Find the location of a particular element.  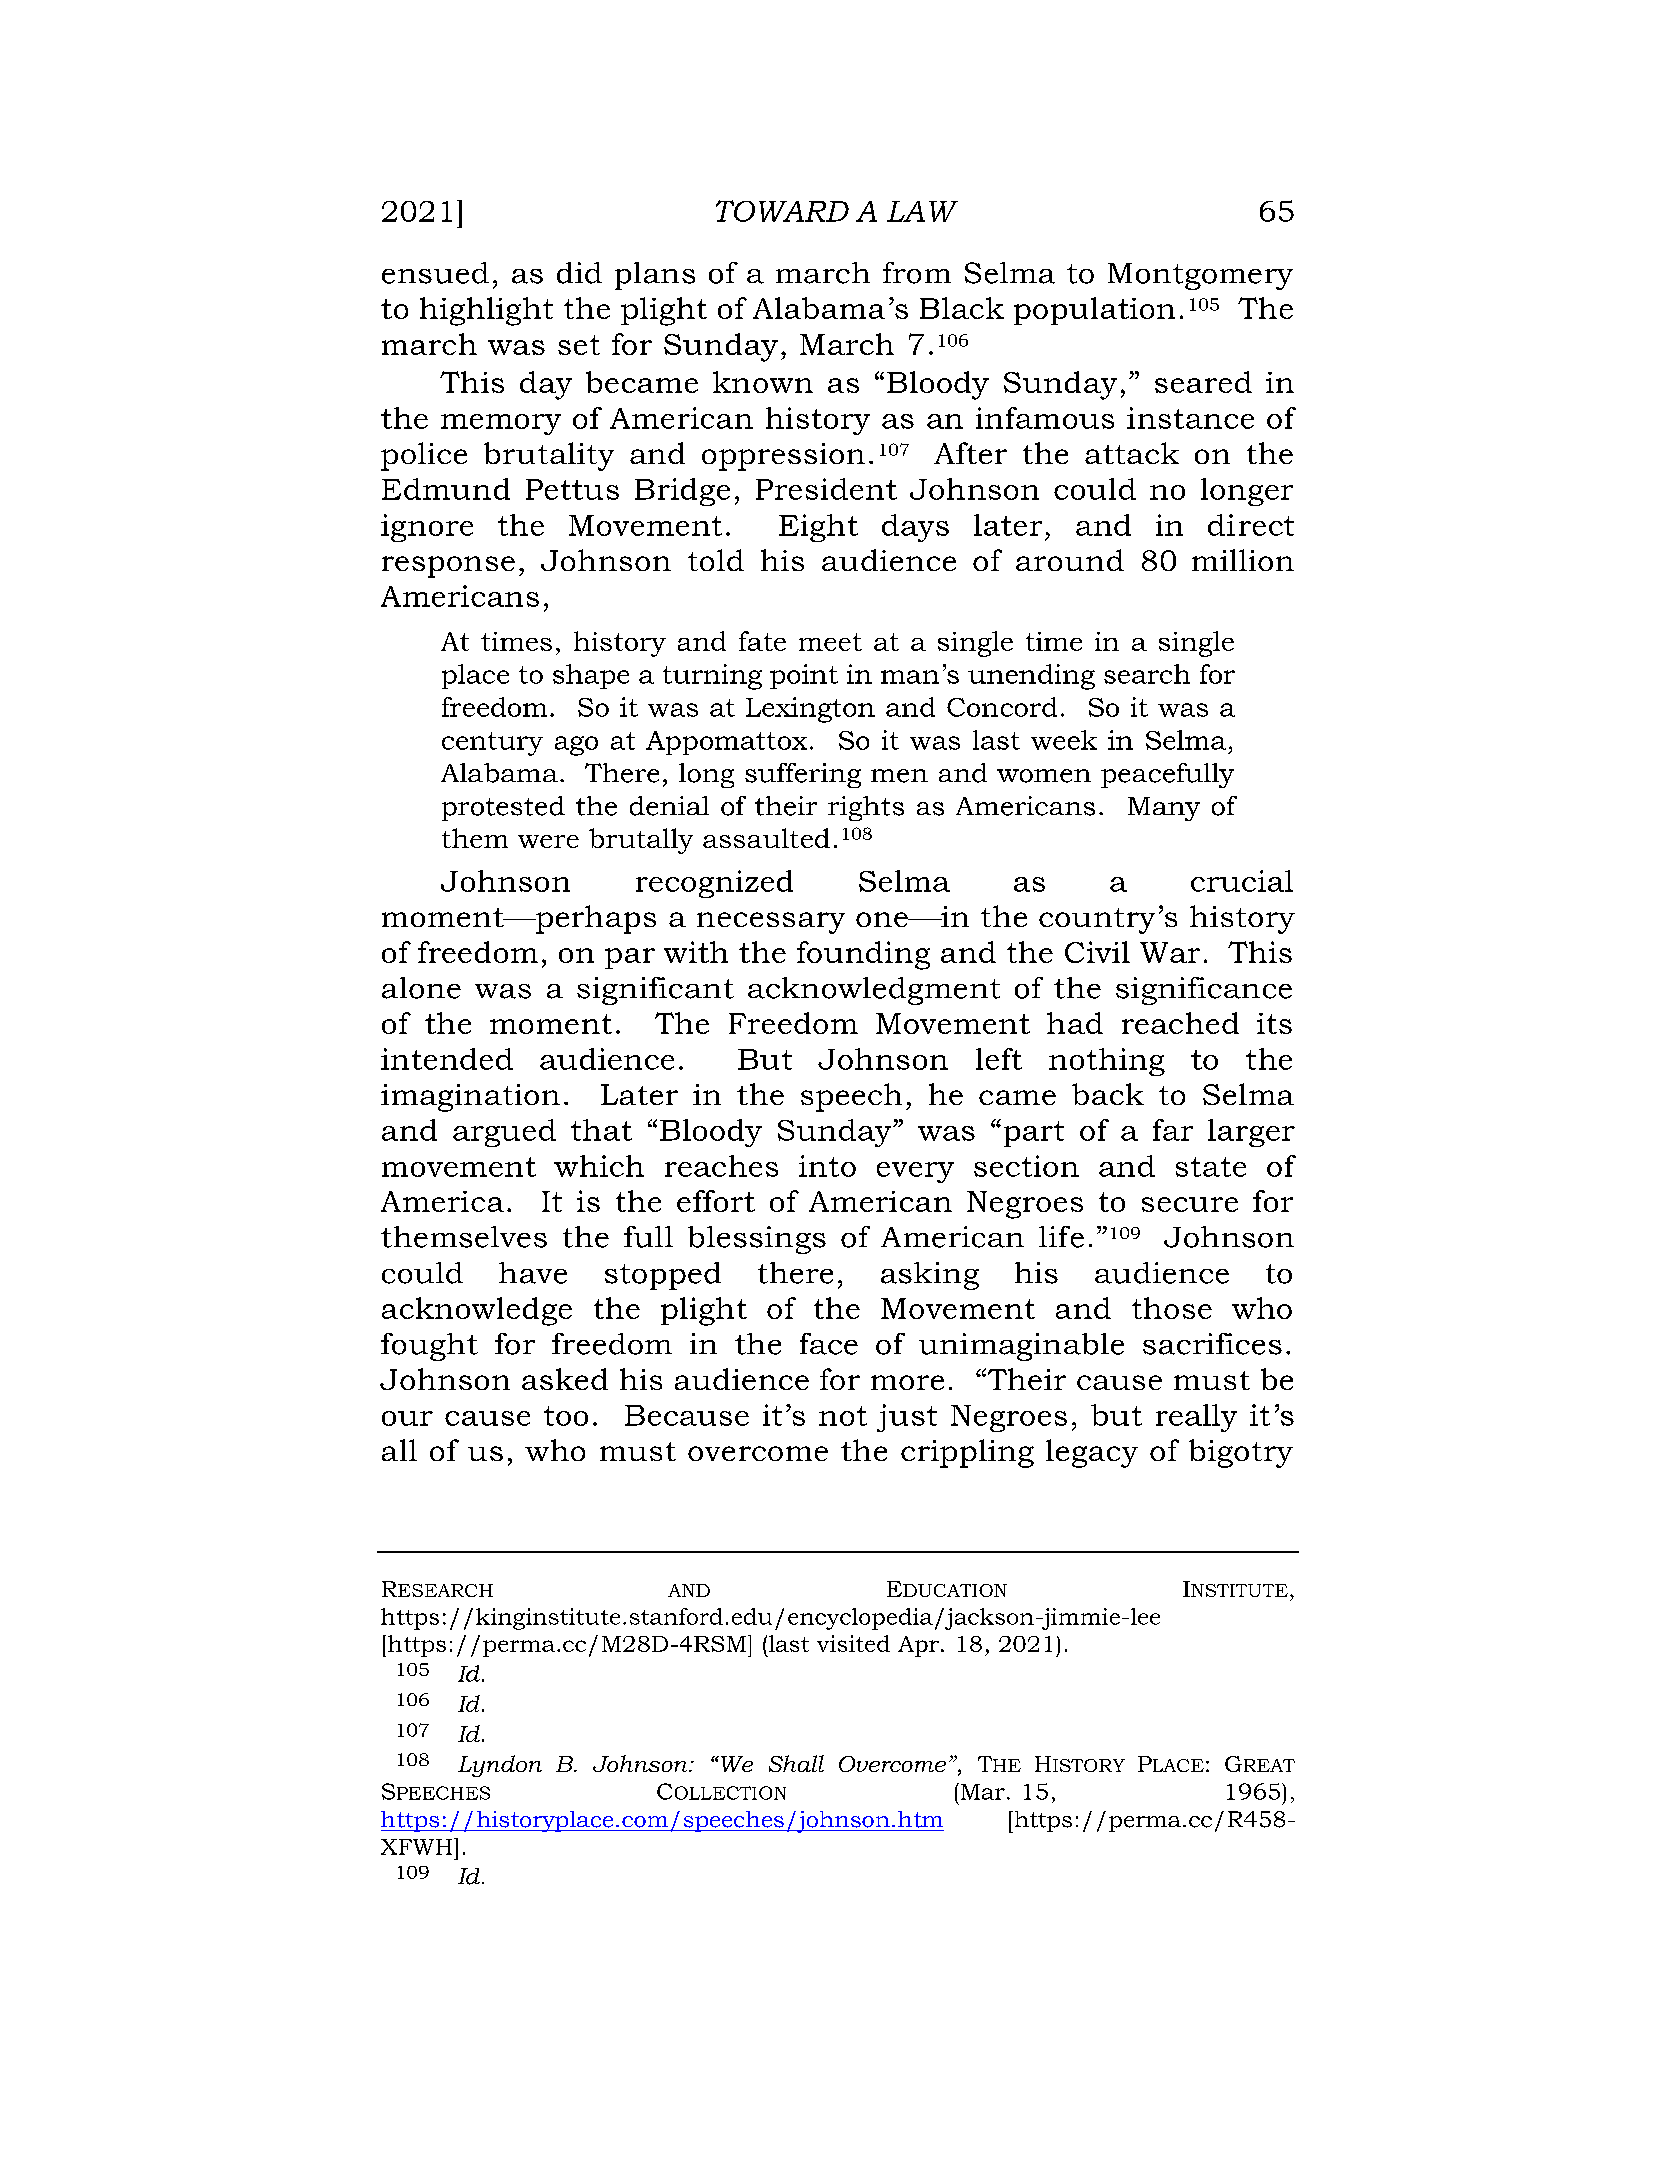

acknowledge is located at coordinates (477, 1311).
